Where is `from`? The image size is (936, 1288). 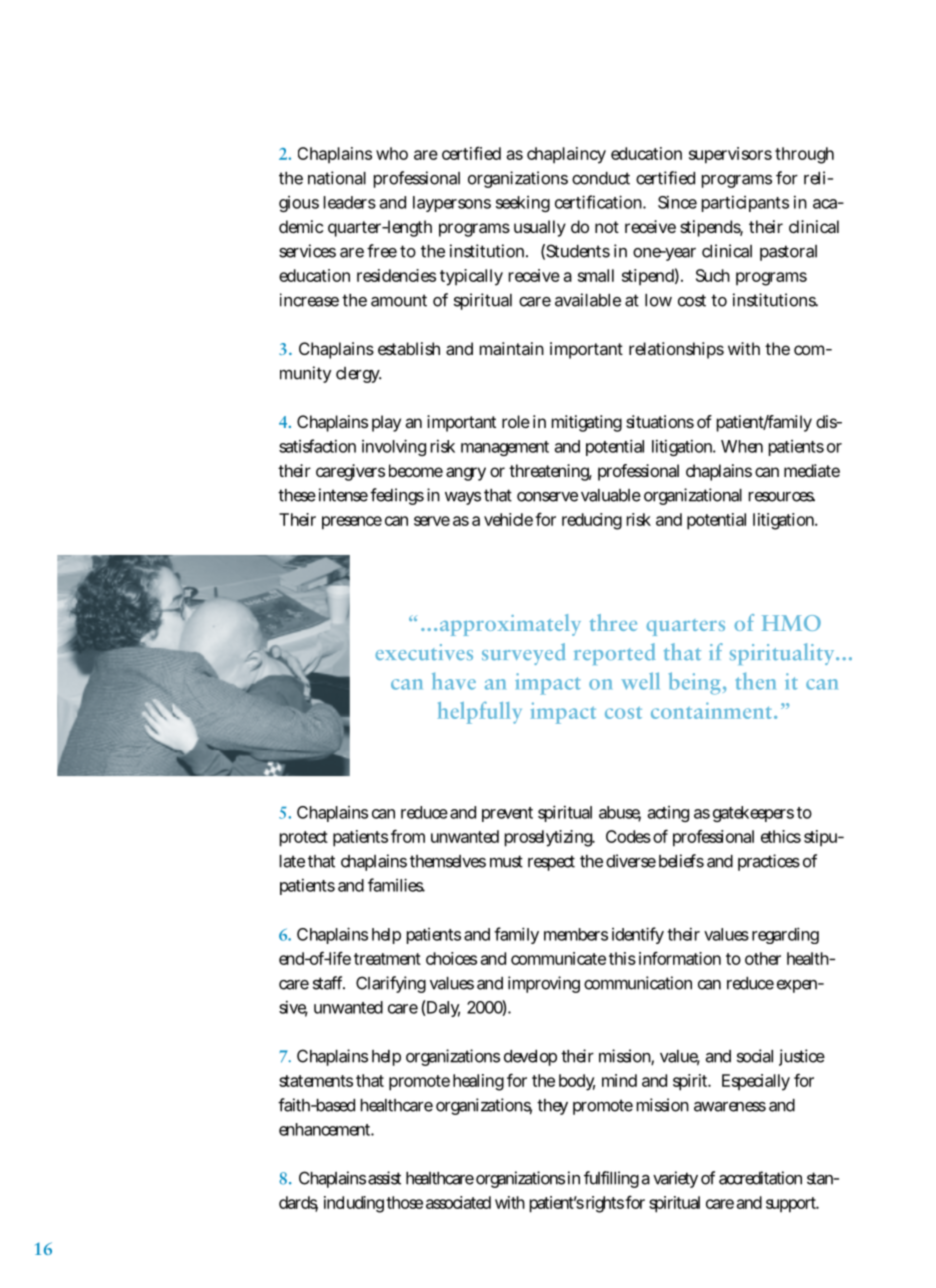 from is located at coordinates (408, 836).
